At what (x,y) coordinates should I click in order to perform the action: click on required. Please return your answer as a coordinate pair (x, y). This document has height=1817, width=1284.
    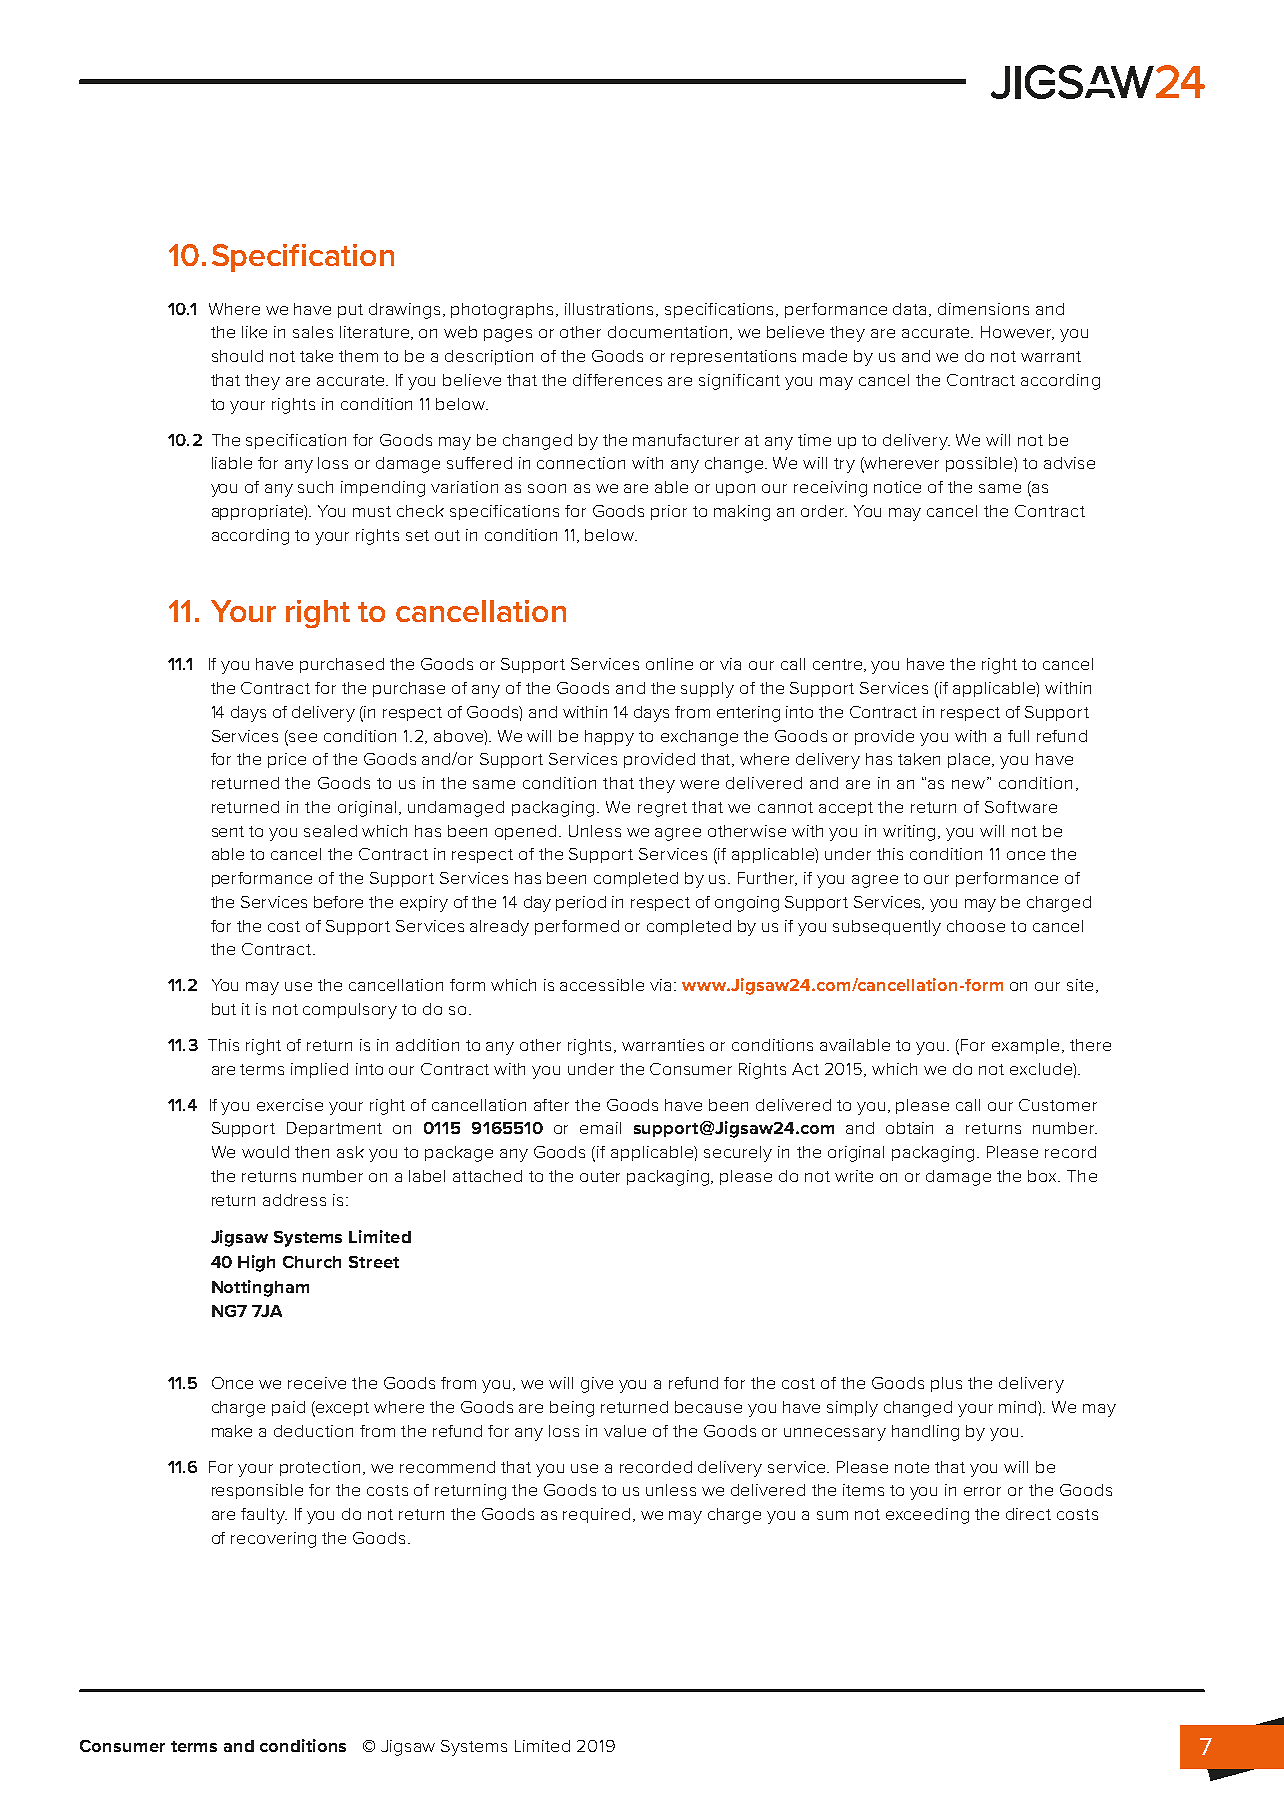
    Looking at the image, I should click on (596, 1515).
